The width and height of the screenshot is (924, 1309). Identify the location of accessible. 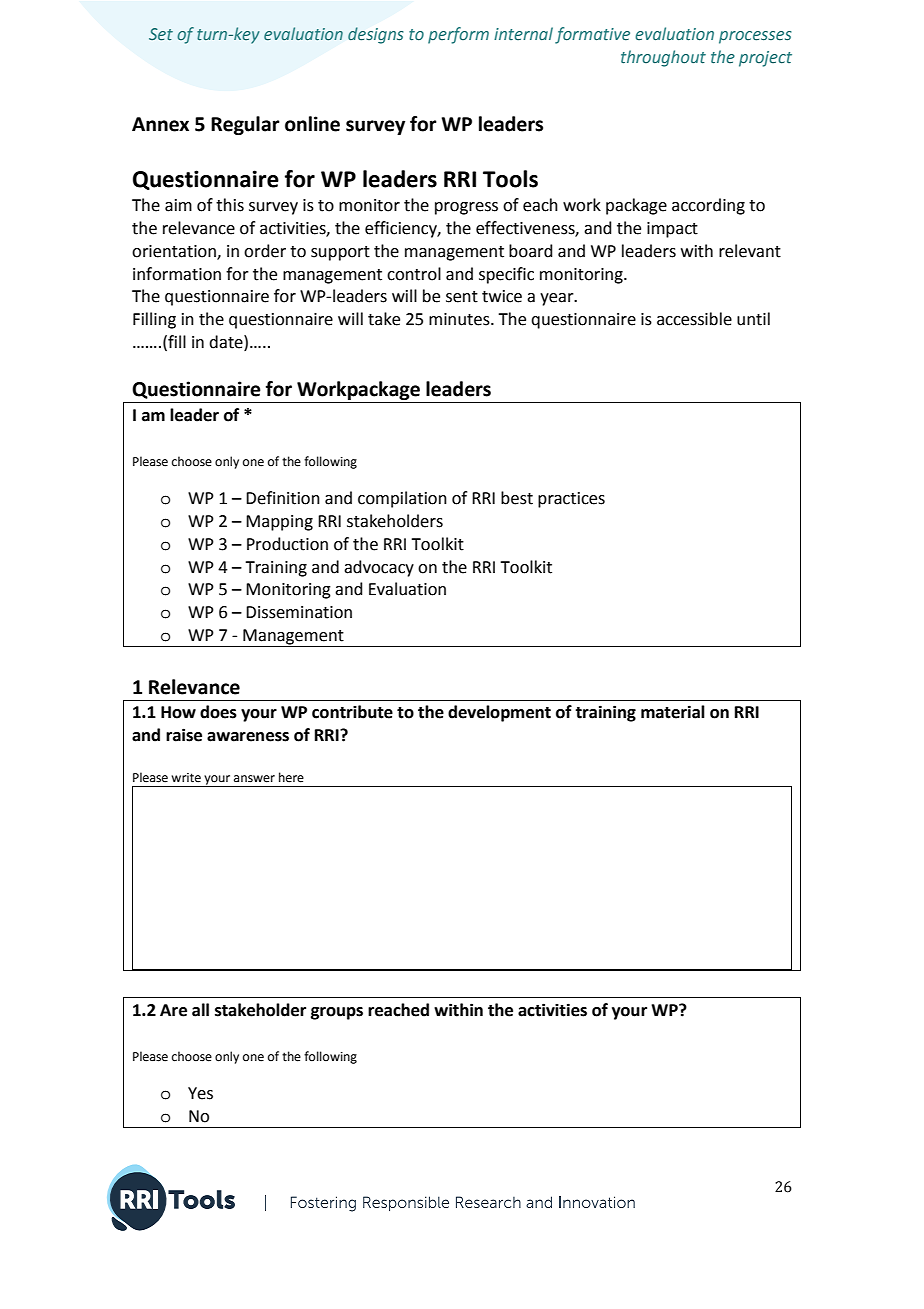
(694, 319).
